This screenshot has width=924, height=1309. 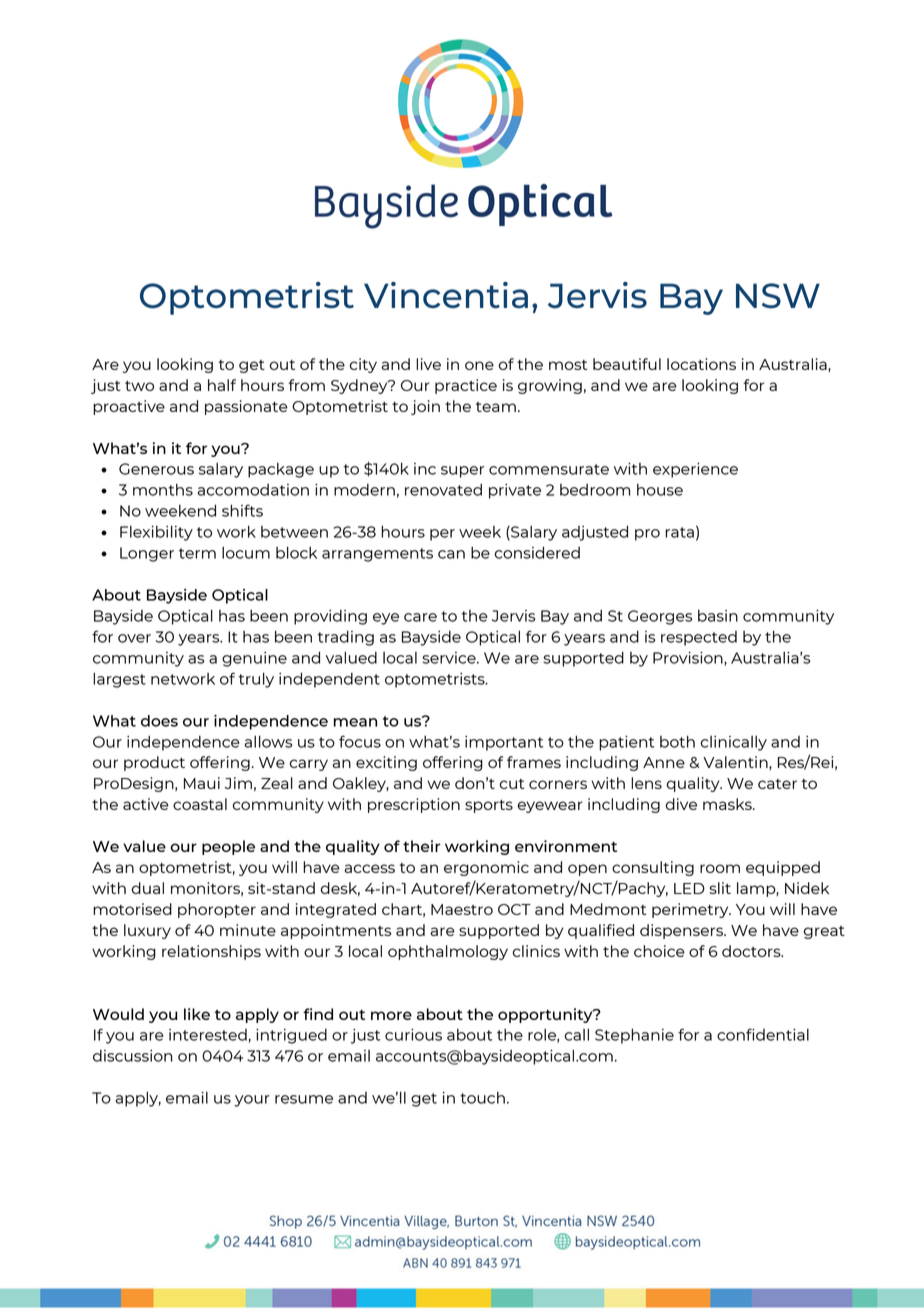 What do you see at coordinates (482, 1098) in the screenshot?
I see `touch` at bounding box center [482, 1098].
